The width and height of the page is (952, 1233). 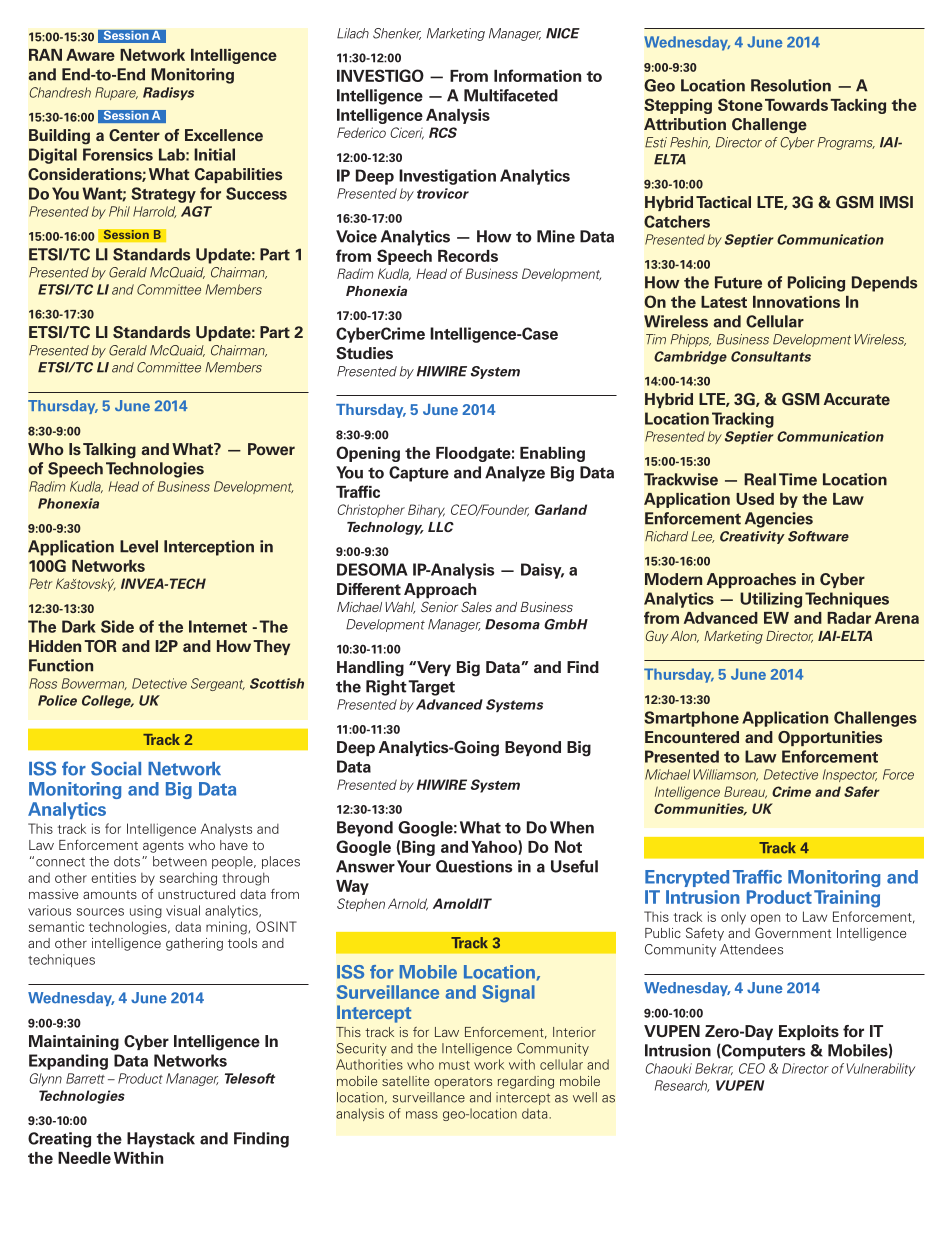 I want to click on Resolution, so click(x=791, y=85).
